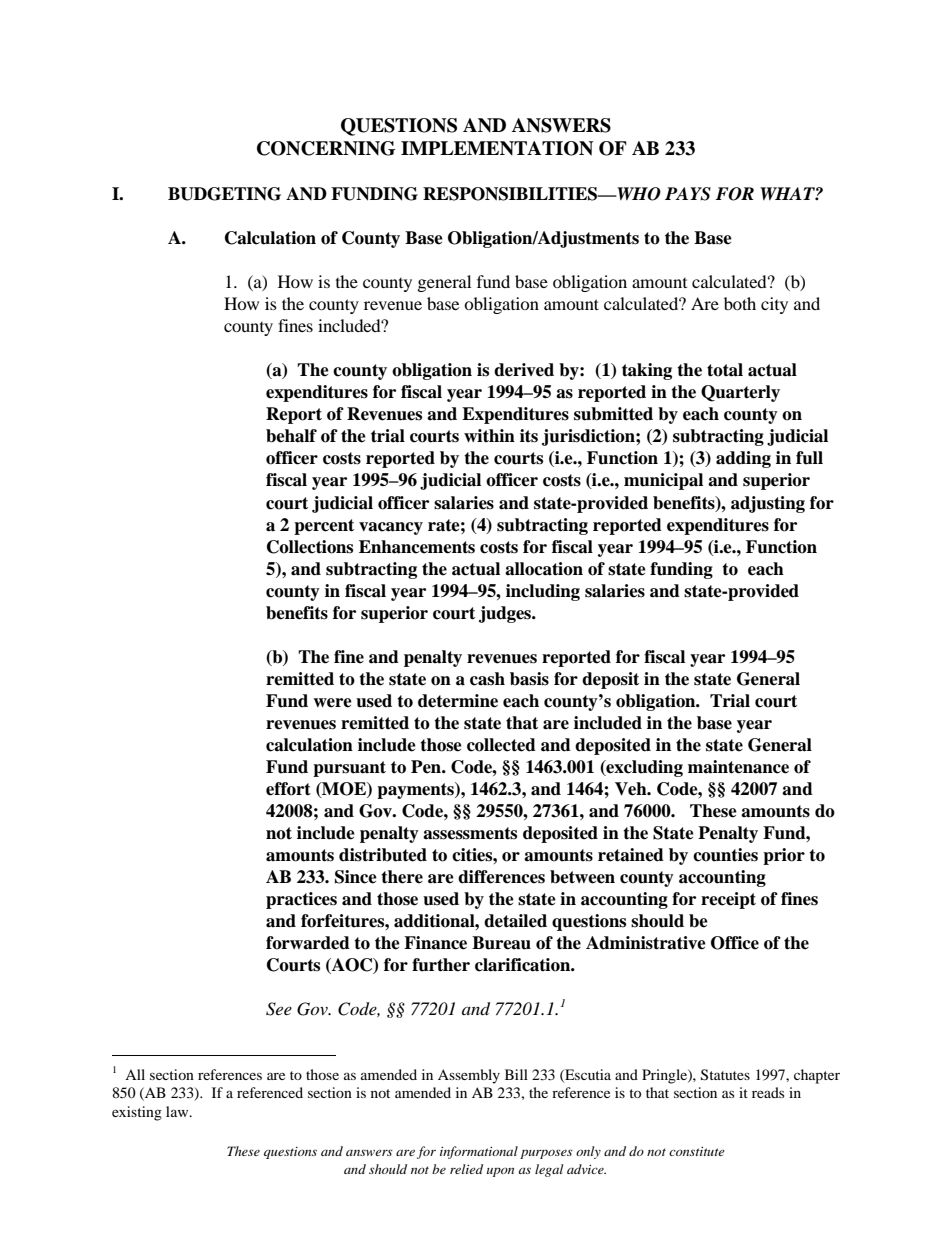 The image size is (952, 1233). What do you see at coordinates (487, 679) in the document?
I see `cash` at bounding box center [487, 679].
